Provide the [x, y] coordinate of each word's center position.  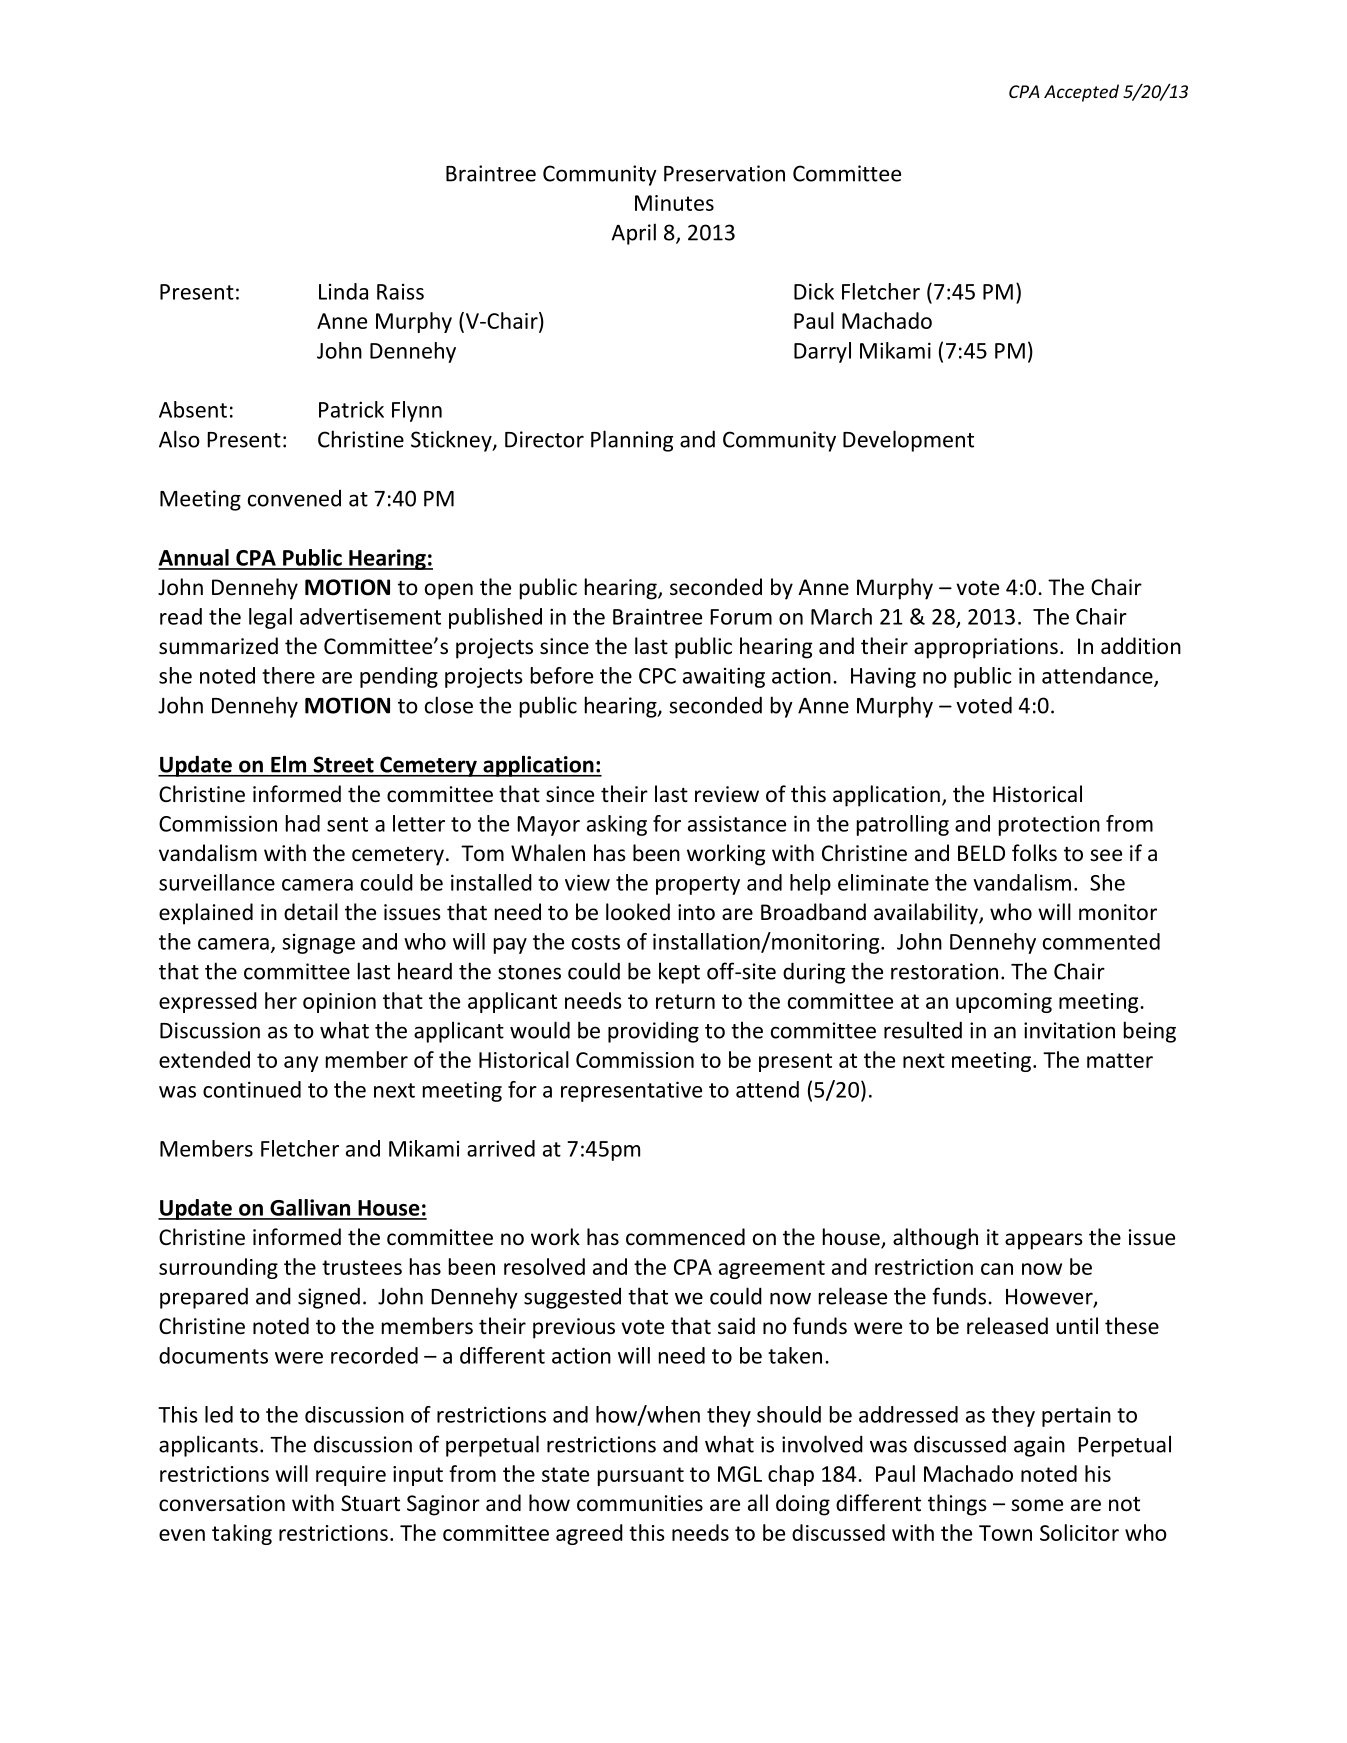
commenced [685, 1237]
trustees [362, 1267]
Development [908, 441]
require [351, 1476]
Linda [343, 291]
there [288, 675]
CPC [657, 676]
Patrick [351, 409]
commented [1101, 941]
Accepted [1081, 93]
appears [1044, 1241]
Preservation [724, 173]
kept [679, 973]
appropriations [986, 648]
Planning [632, 441]
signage [318, 944]
